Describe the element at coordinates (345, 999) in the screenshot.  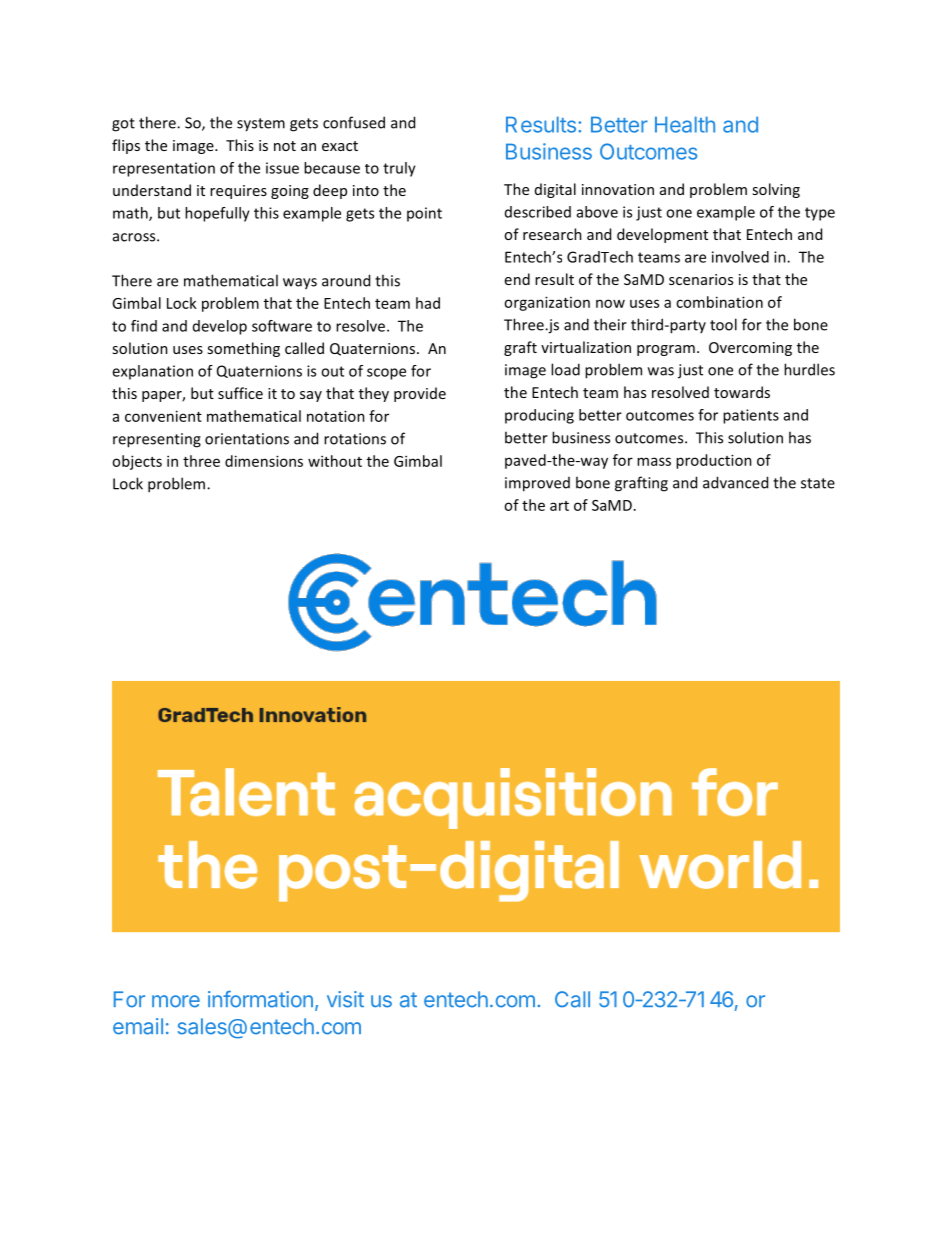
I see `visit` at that location.
